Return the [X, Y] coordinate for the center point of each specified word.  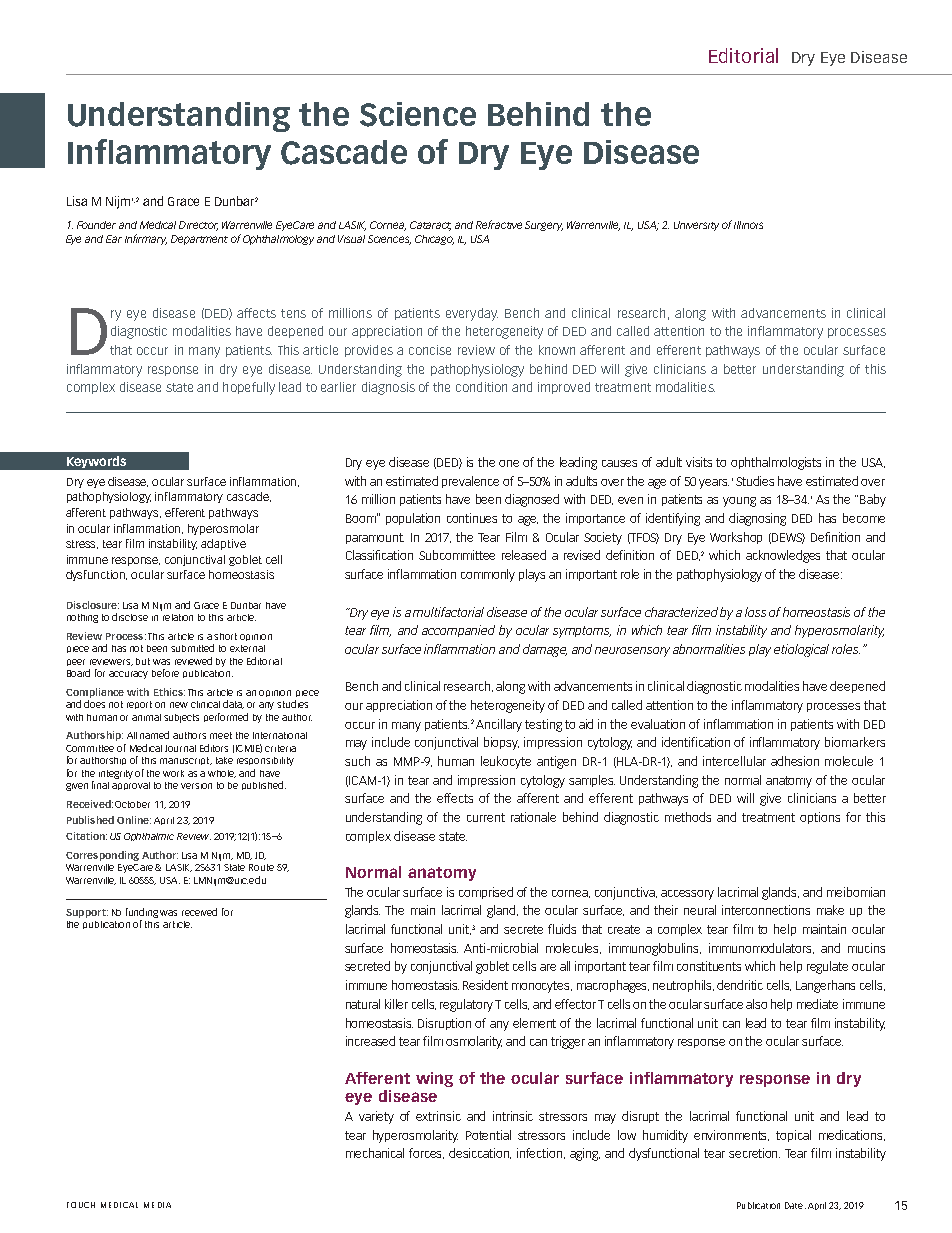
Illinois [748, 225]
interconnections [766, 910]
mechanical [375, 1153]
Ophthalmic [149, 837]
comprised [486, 893]
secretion [754, 1153]
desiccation [480, 1153]
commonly [488, 575]
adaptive [223, 544]
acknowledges [783, 556]
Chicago [434, 240]
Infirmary [146, 239]
